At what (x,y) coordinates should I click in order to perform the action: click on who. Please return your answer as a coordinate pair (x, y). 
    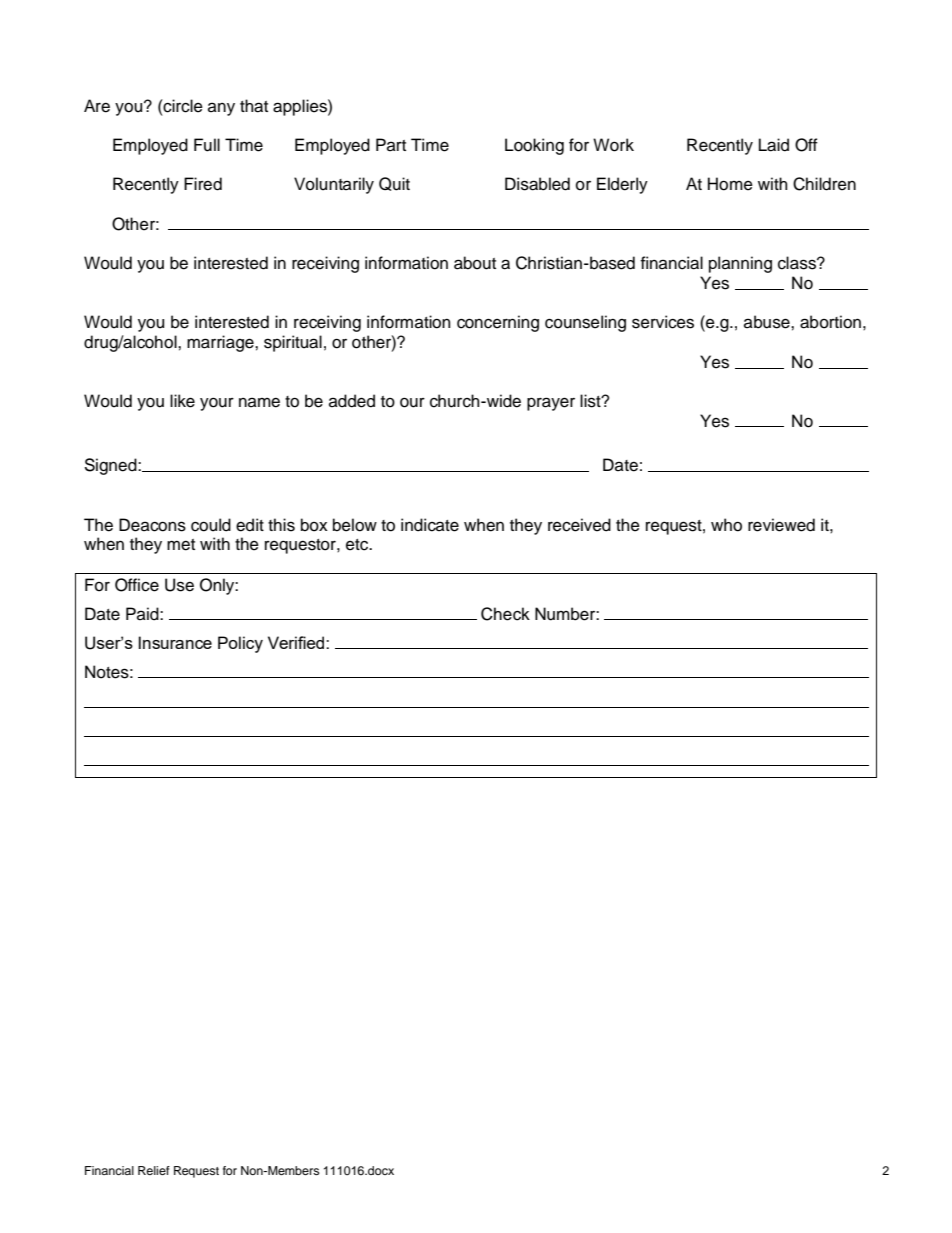
    Looking at the image, I should click on (726, 525).
